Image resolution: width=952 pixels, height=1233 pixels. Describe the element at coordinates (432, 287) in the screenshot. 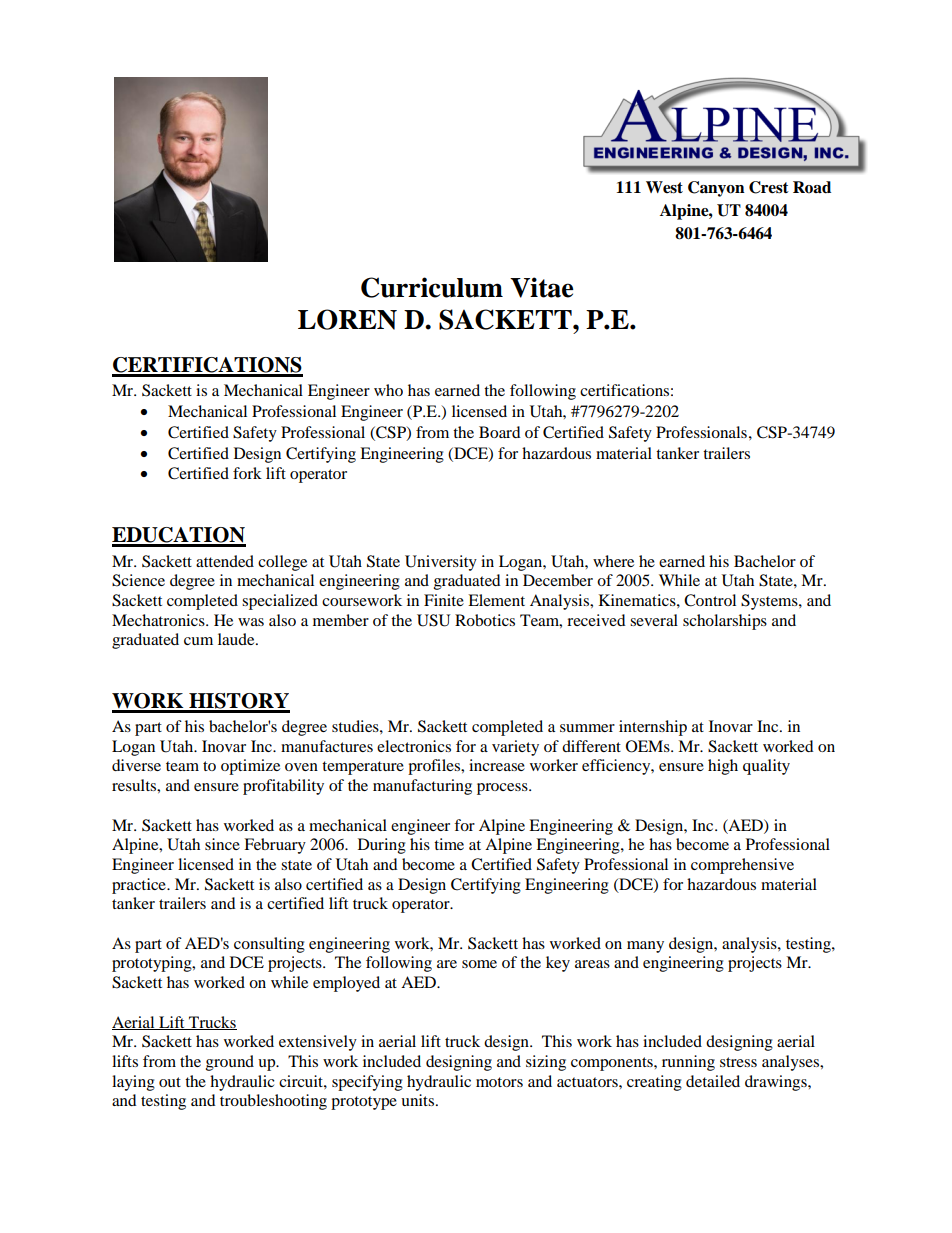

I see `Curriculum` at that location.
